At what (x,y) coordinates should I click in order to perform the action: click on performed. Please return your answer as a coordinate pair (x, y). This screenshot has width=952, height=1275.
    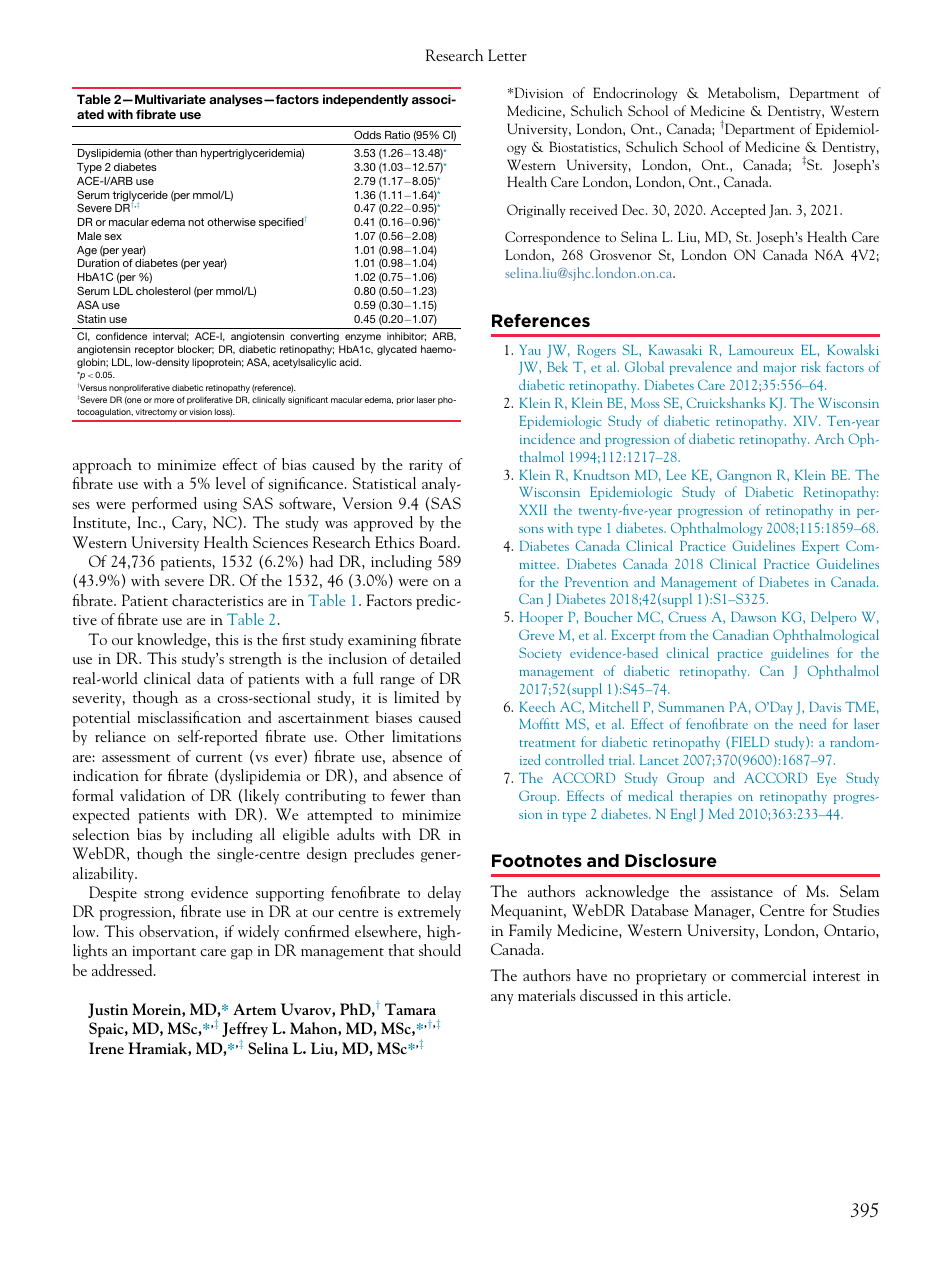
    Looking at the image, I should click on (164, 505).
